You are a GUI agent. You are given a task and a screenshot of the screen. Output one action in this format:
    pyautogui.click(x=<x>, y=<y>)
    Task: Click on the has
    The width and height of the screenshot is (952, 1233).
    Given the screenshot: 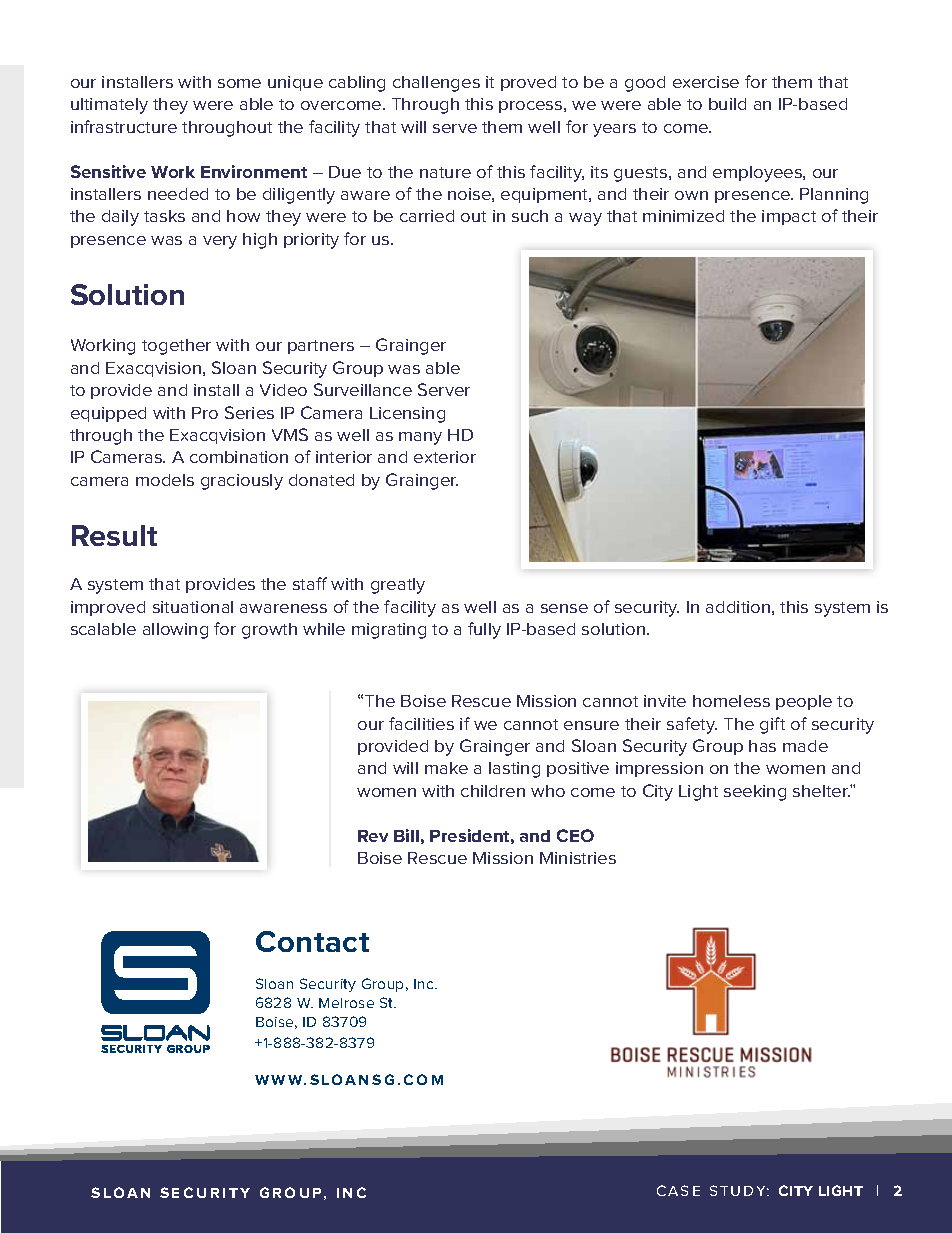 What is the action you would take?
    pyautogui.click(x=762, y=746)
